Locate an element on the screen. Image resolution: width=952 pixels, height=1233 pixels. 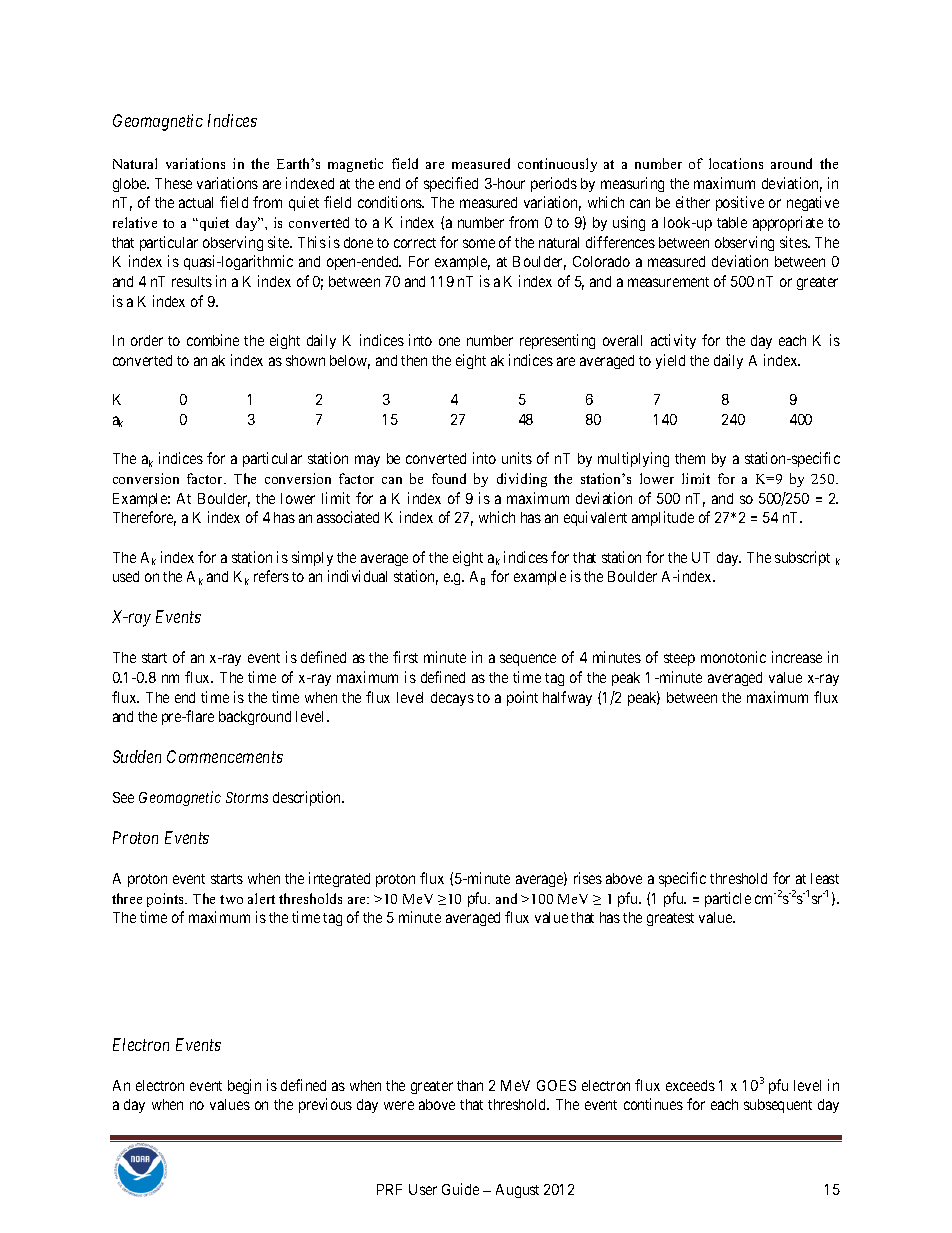
begin is located at coordinates (244, 1086).
